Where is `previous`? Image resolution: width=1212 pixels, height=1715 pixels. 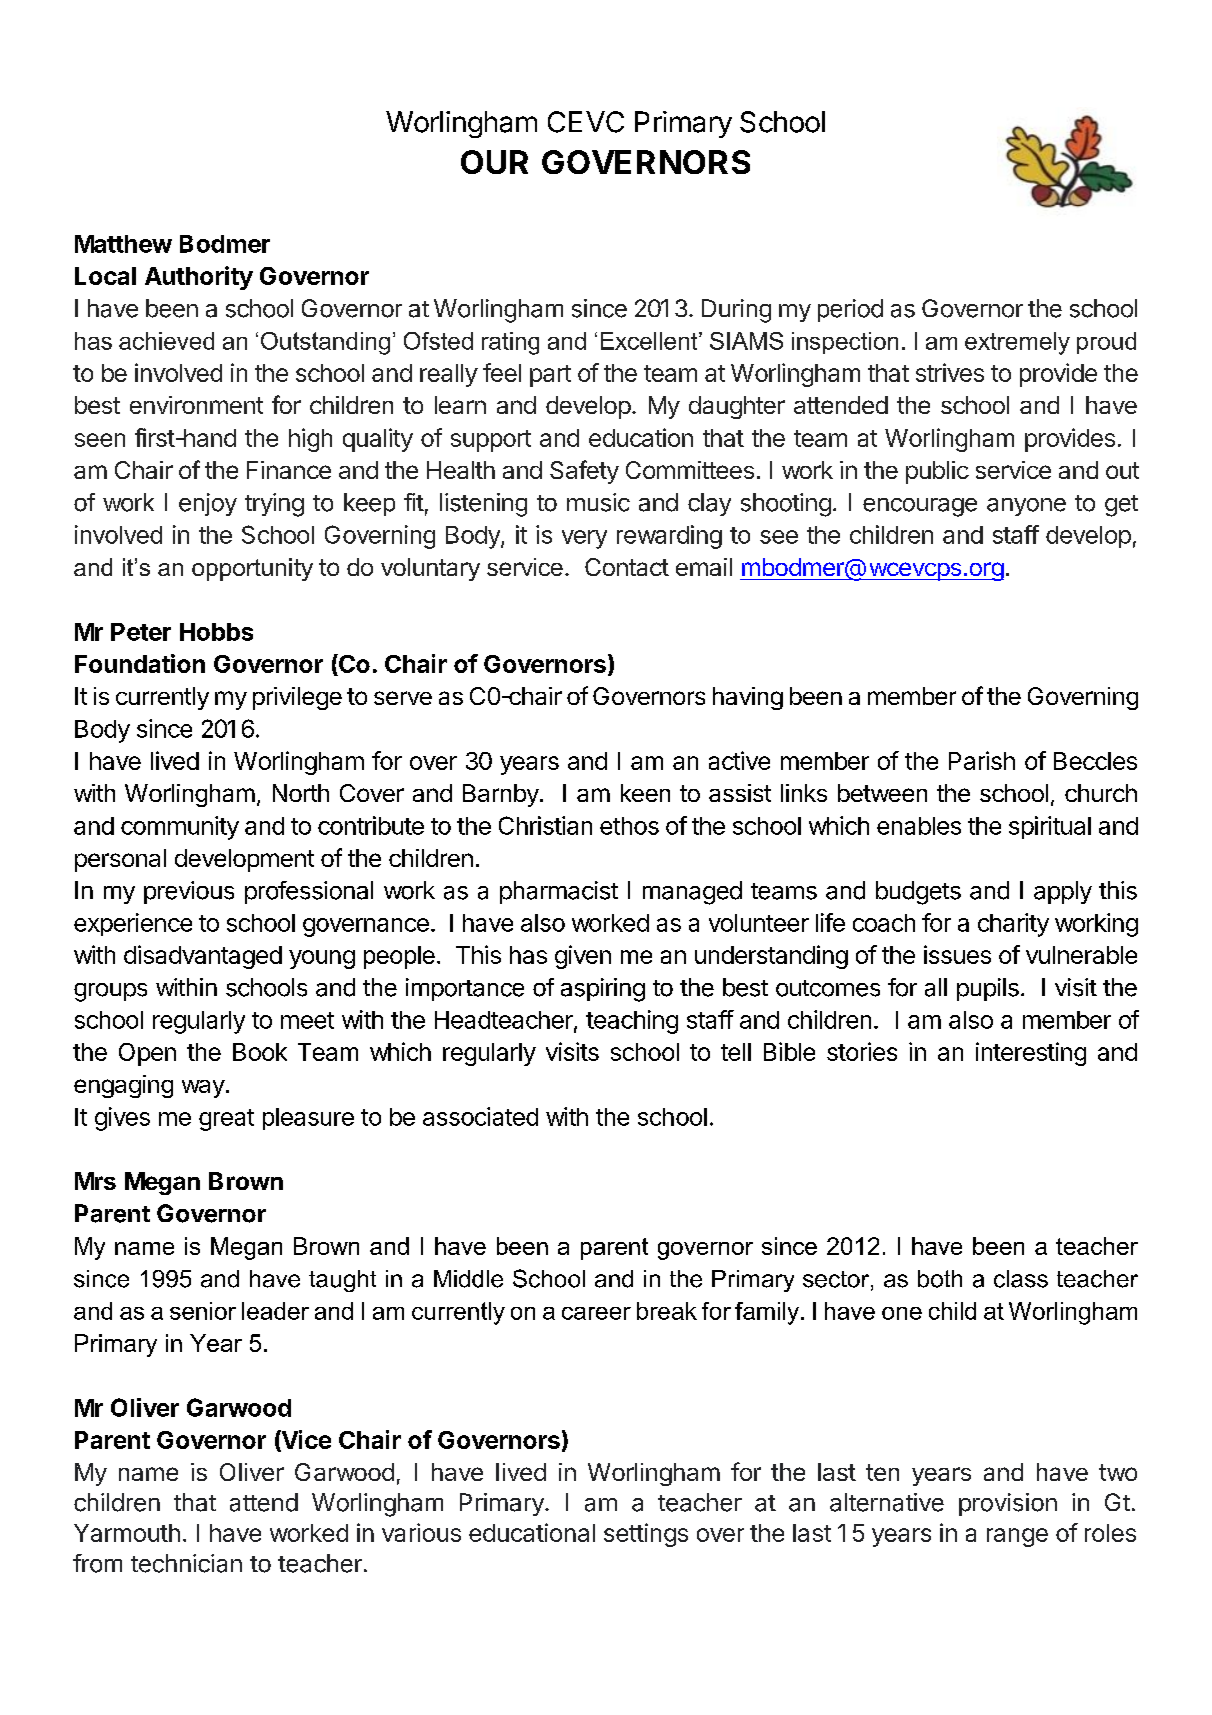
previous is located at coordinates (189, 892).
